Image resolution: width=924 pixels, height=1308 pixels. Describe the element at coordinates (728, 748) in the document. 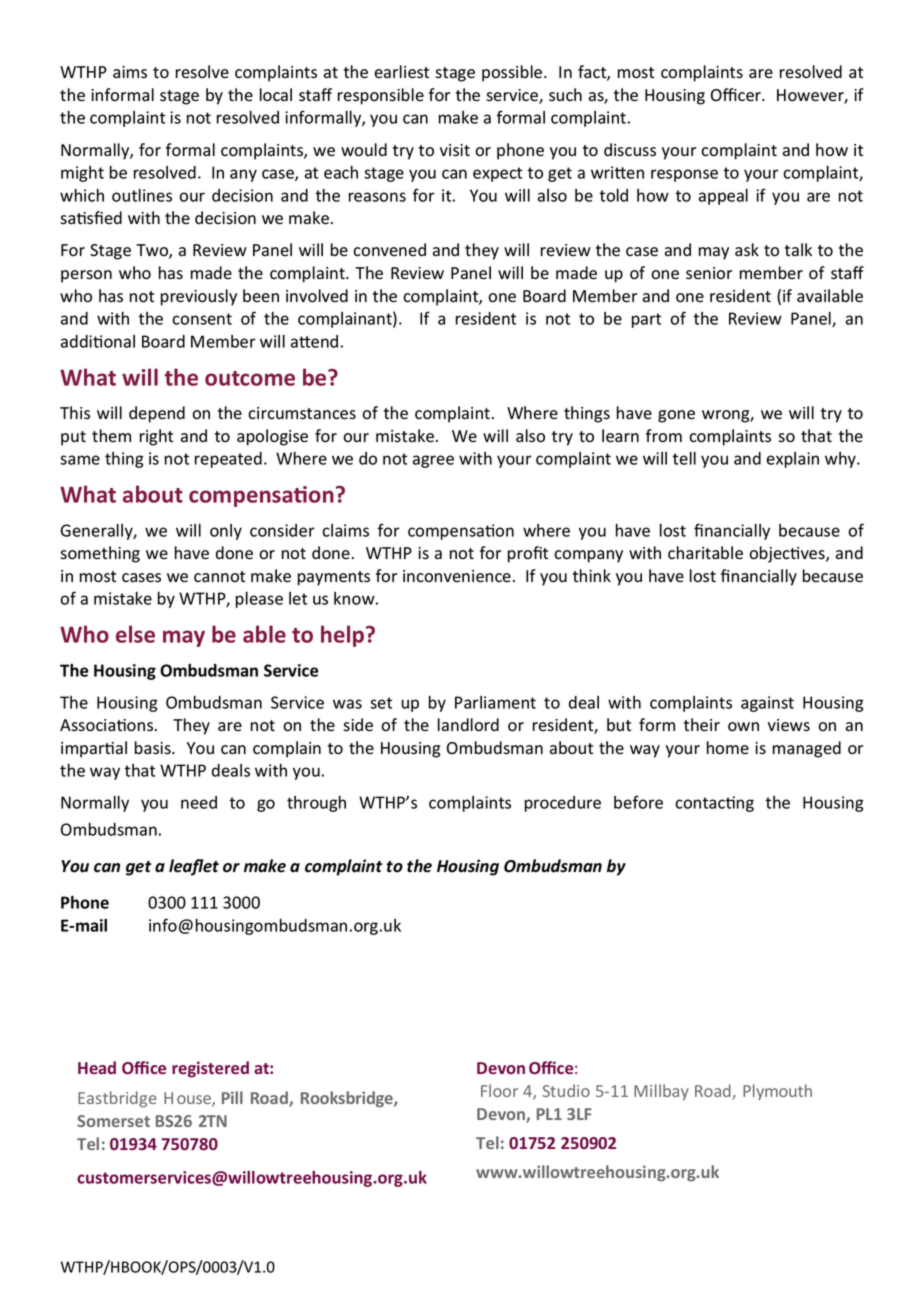

I see `home` at that location.
